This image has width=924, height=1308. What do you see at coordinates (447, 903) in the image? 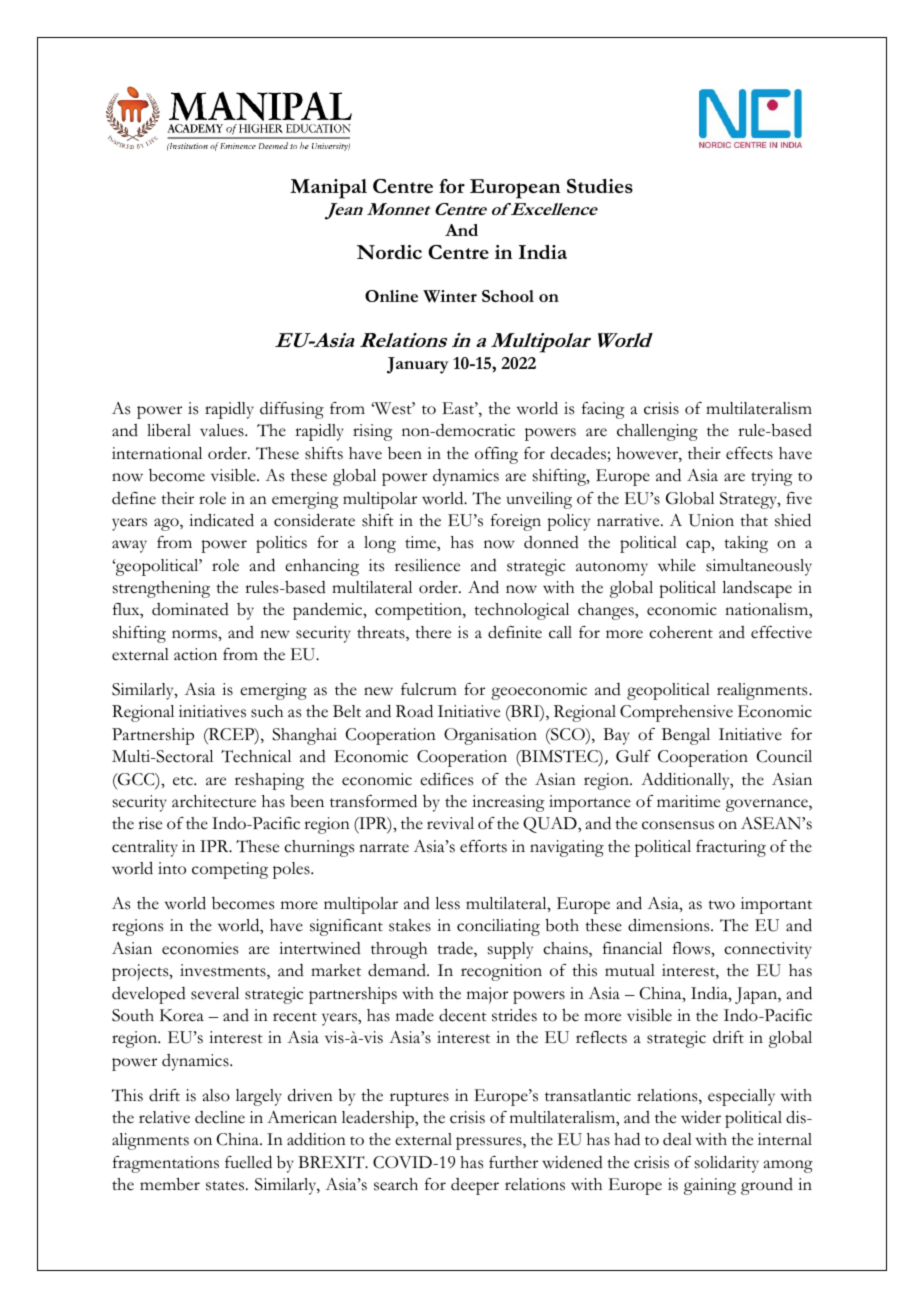
I see `less` at bounding box center [447, 903].
